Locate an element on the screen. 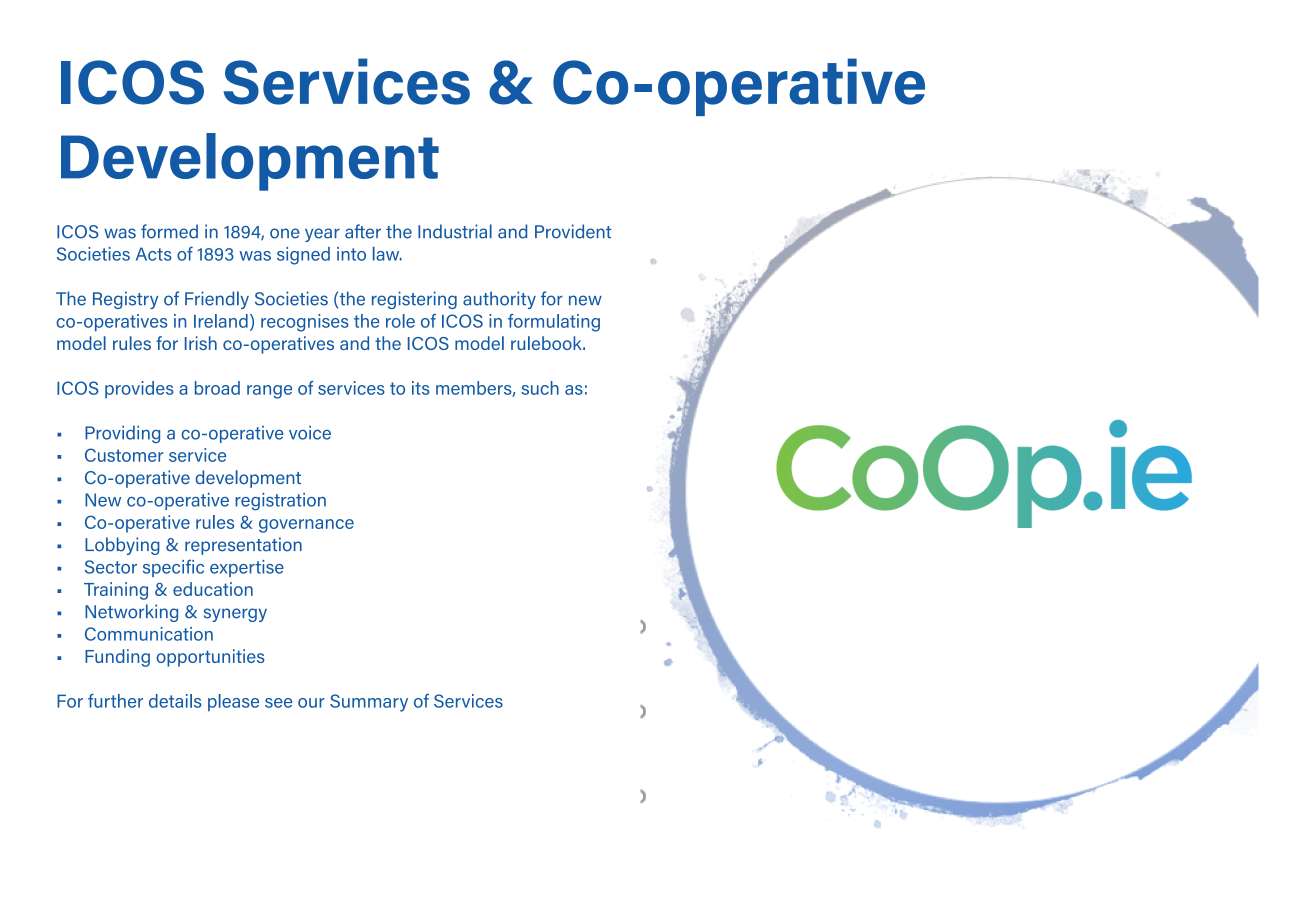 The width and height of the screenshot is (1308, 924). Customer is located at coordinates (124, 455).
